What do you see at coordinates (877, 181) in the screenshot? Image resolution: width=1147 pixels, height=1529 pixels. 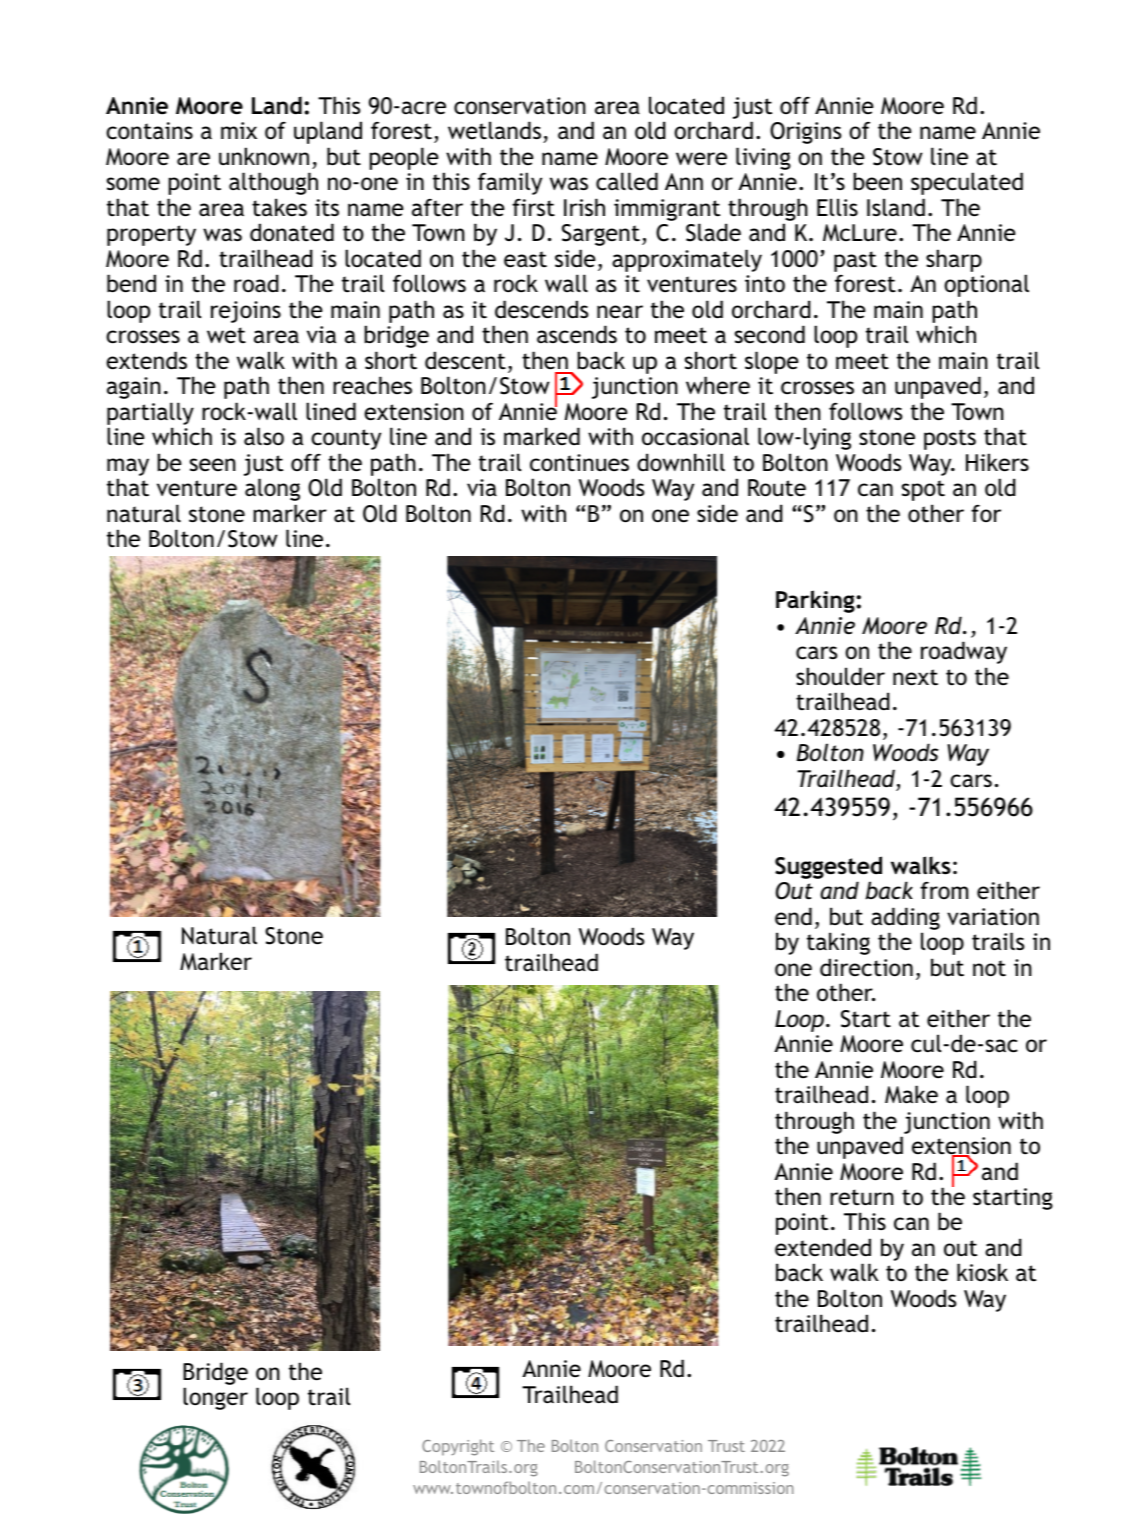 I see `been` at bounding box center [877, 181].
